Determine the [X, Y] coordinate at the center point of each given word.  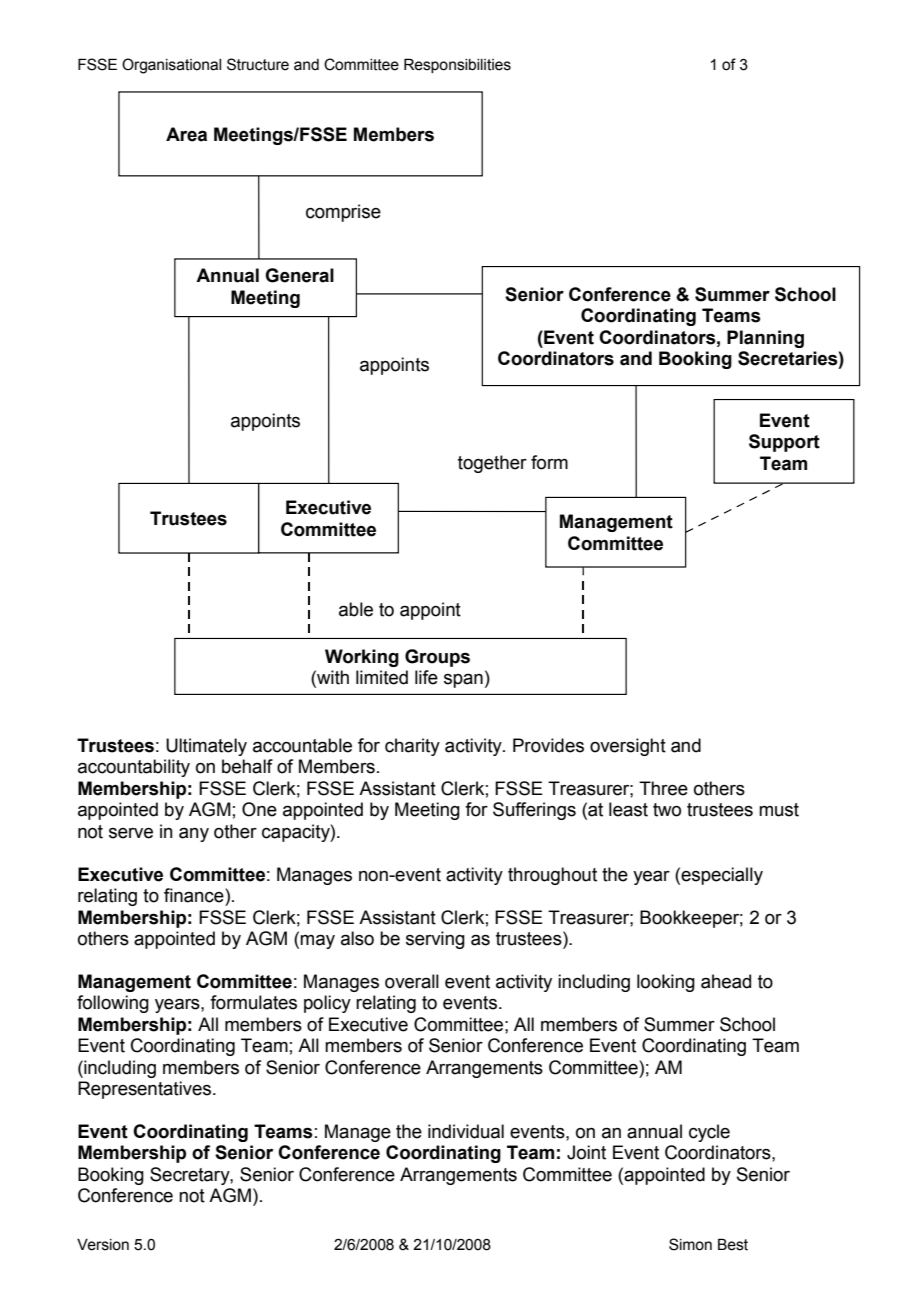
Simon [690, 1244]
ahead [726, 981]
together [492, 464]
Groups [437, 658]
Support [784, 443]
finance [195, 895]
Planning [765, 339]
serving [435, 940]
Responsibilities [457, 65]
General [299, 275]
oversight [628, 747]
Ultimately [206, 747]
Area [186, 134]
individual [466, 1131]
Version [103, 1245]
